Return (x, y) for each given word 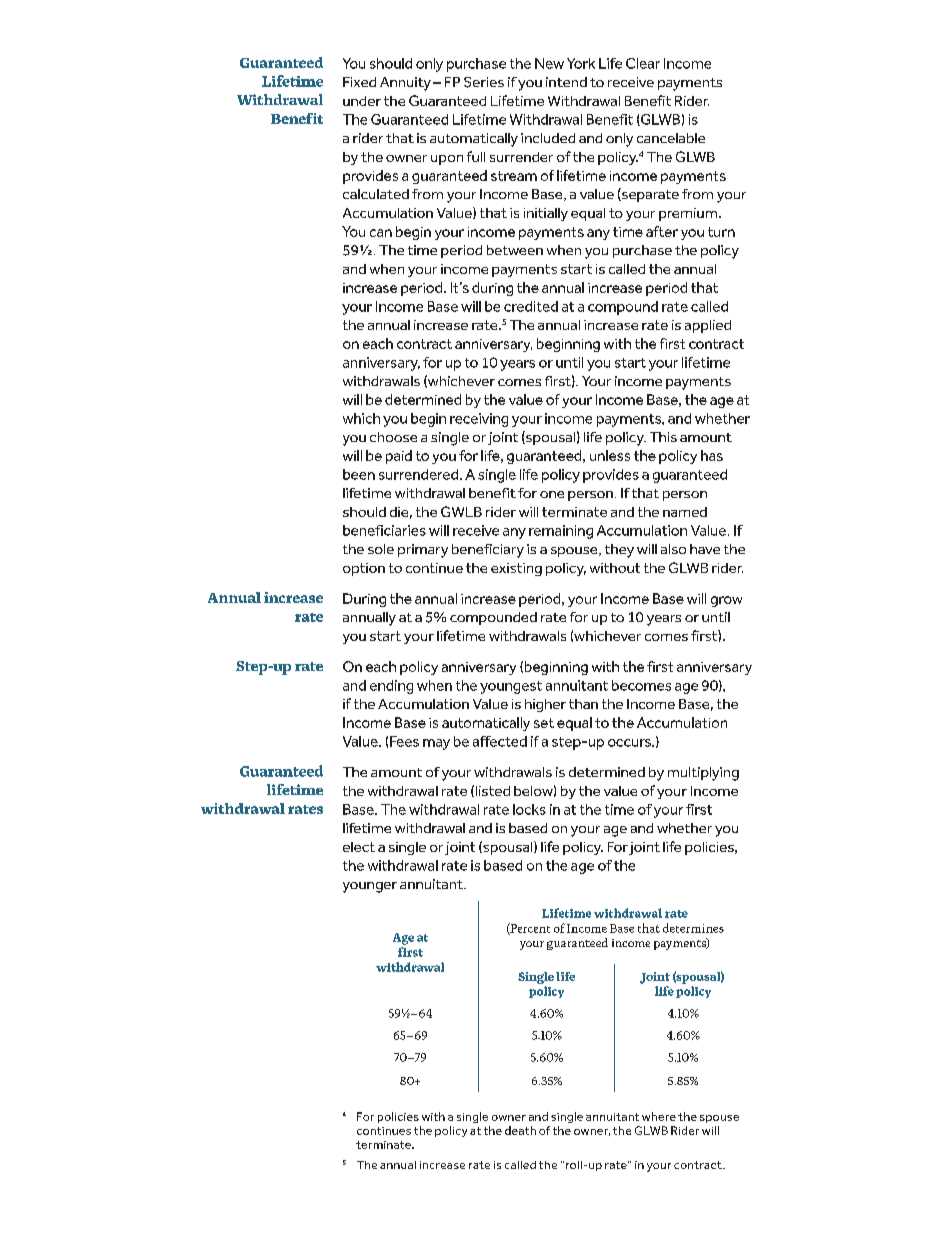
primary (423, 551)
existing (516, 569)
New (549, 63)
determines (693, 928)
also (673, 549)
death (520, 1130)
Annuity (405, 84)
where (659, 1116)
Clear (643, 63)
